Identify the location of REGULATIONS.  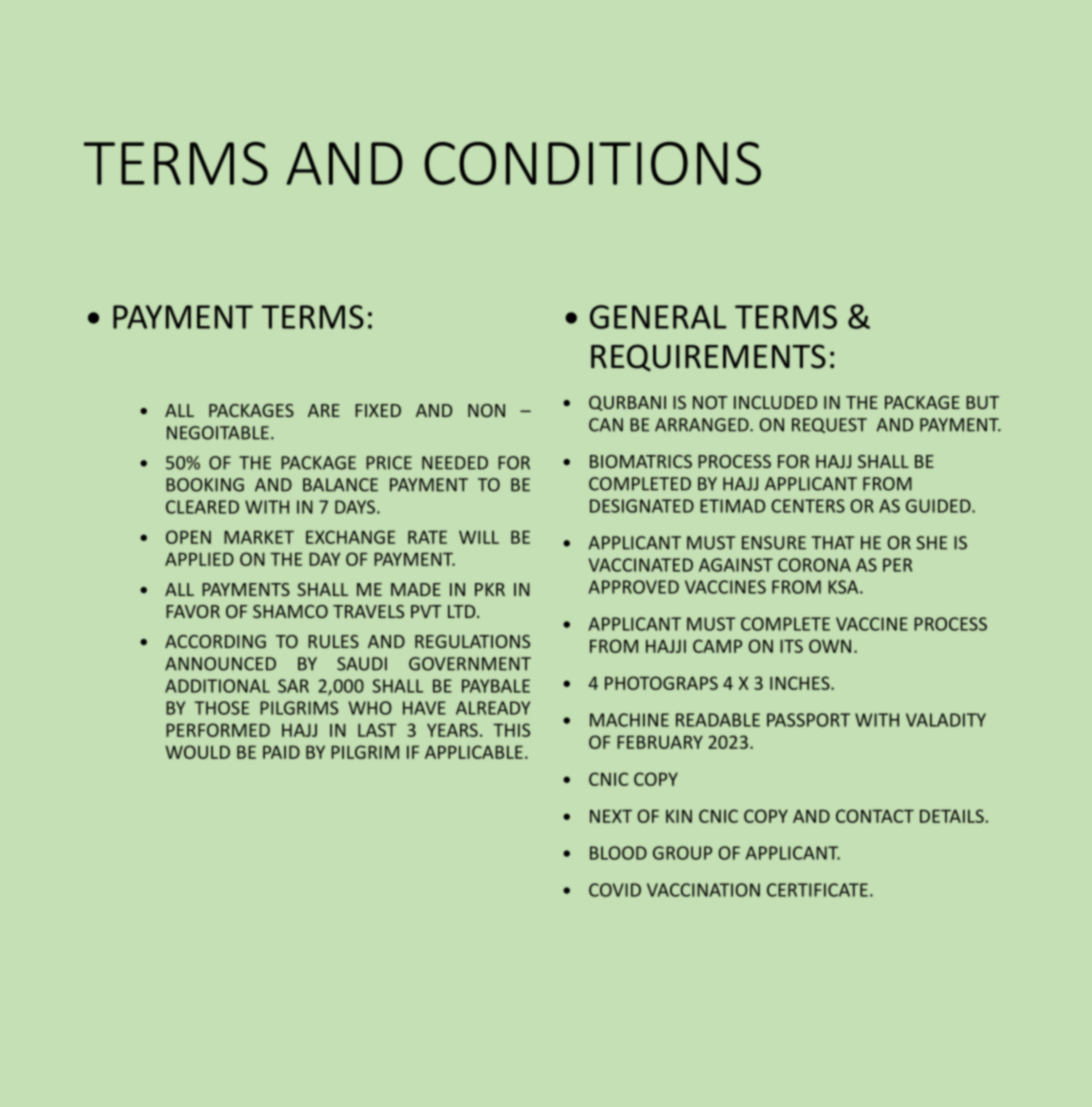
(472, 641).
